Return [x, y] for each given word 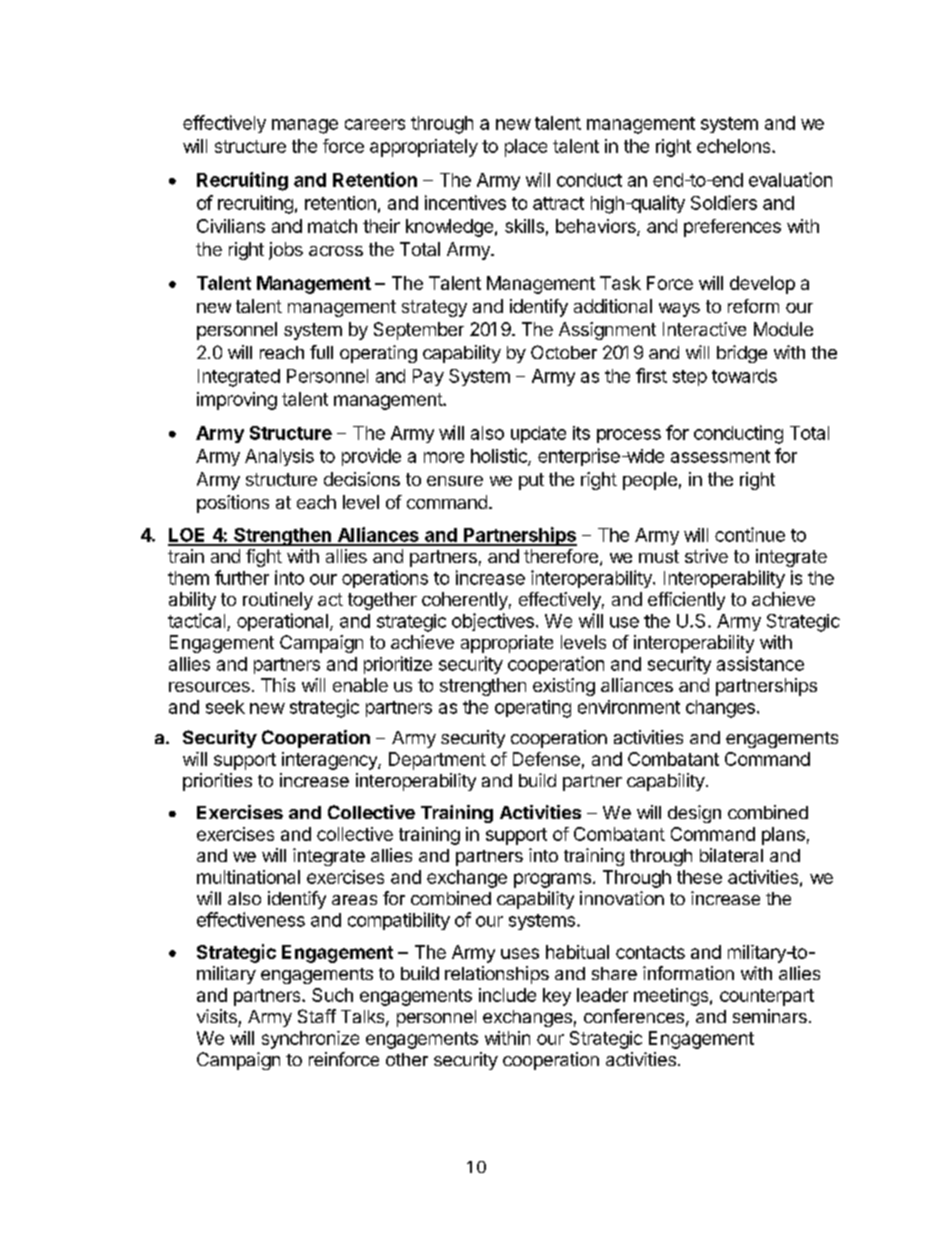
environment [629, 707]
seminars [770, 1016]
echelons [735, 146]
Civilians [231, 226]
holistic [500, 456]
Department [437, 761]
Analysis [279, 457]
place [526, 148]
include [507, 995]
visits [217, 1016]
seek [225, 707]
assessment [720, 456]
